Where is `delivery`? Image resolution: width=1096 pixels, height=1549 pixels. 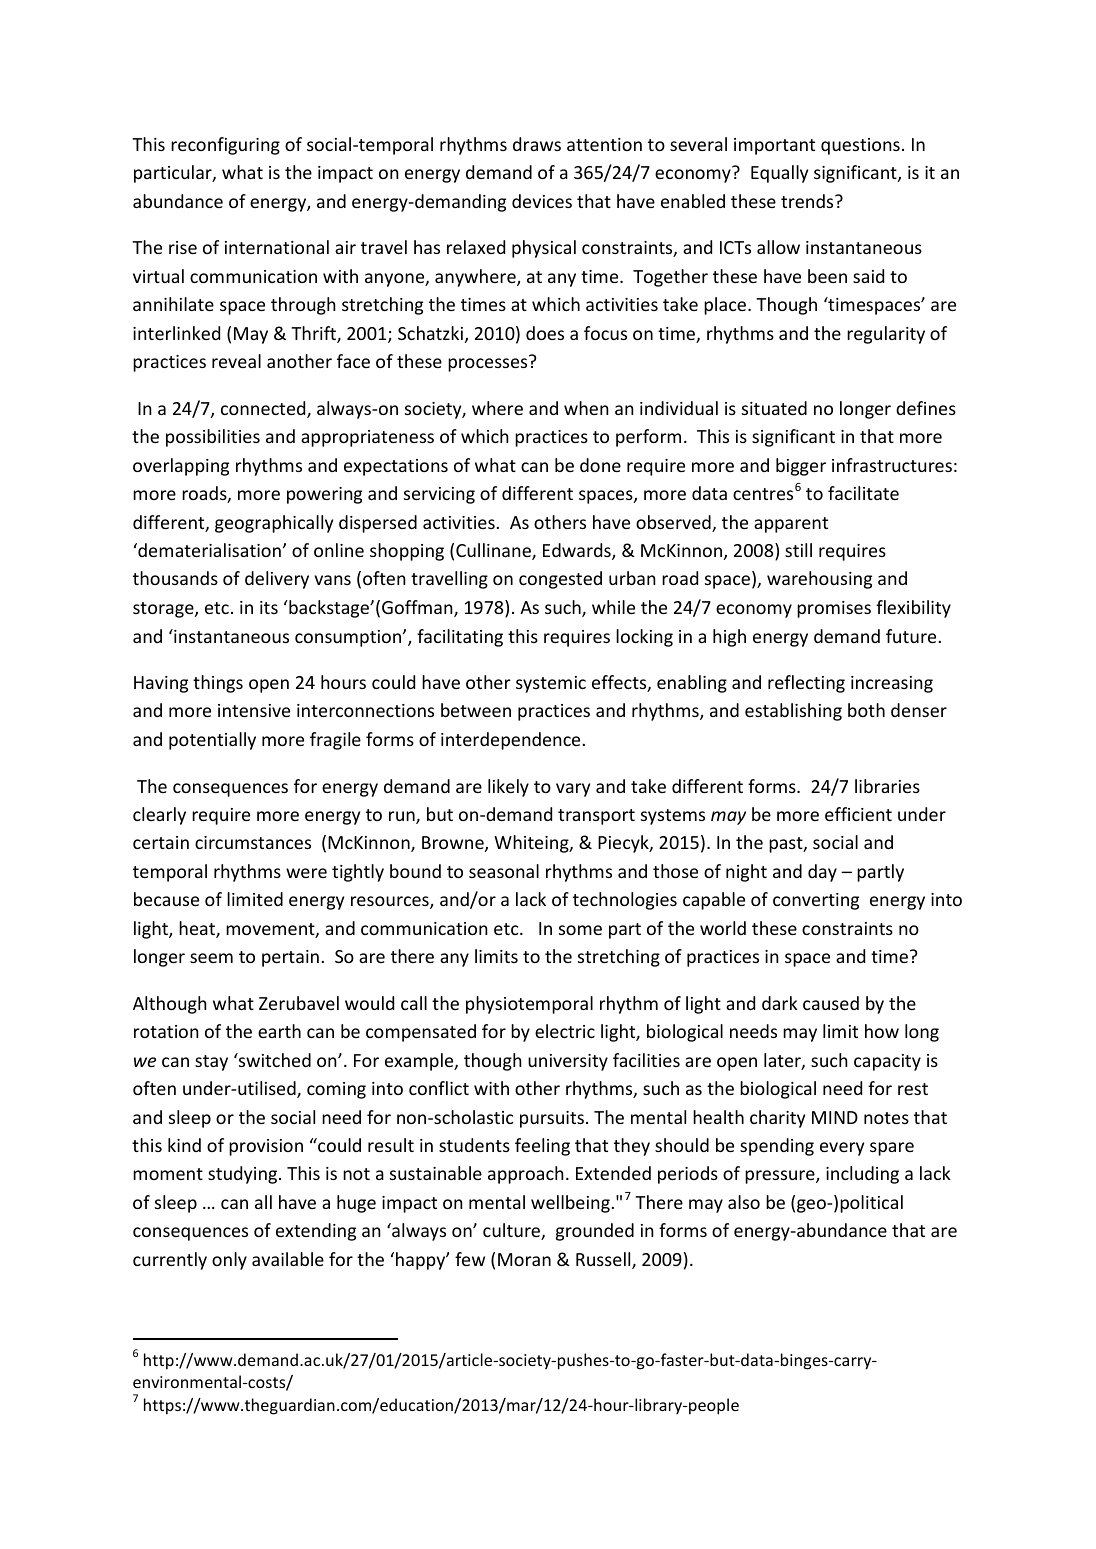
delivery is located at coordinates (277, 580).
